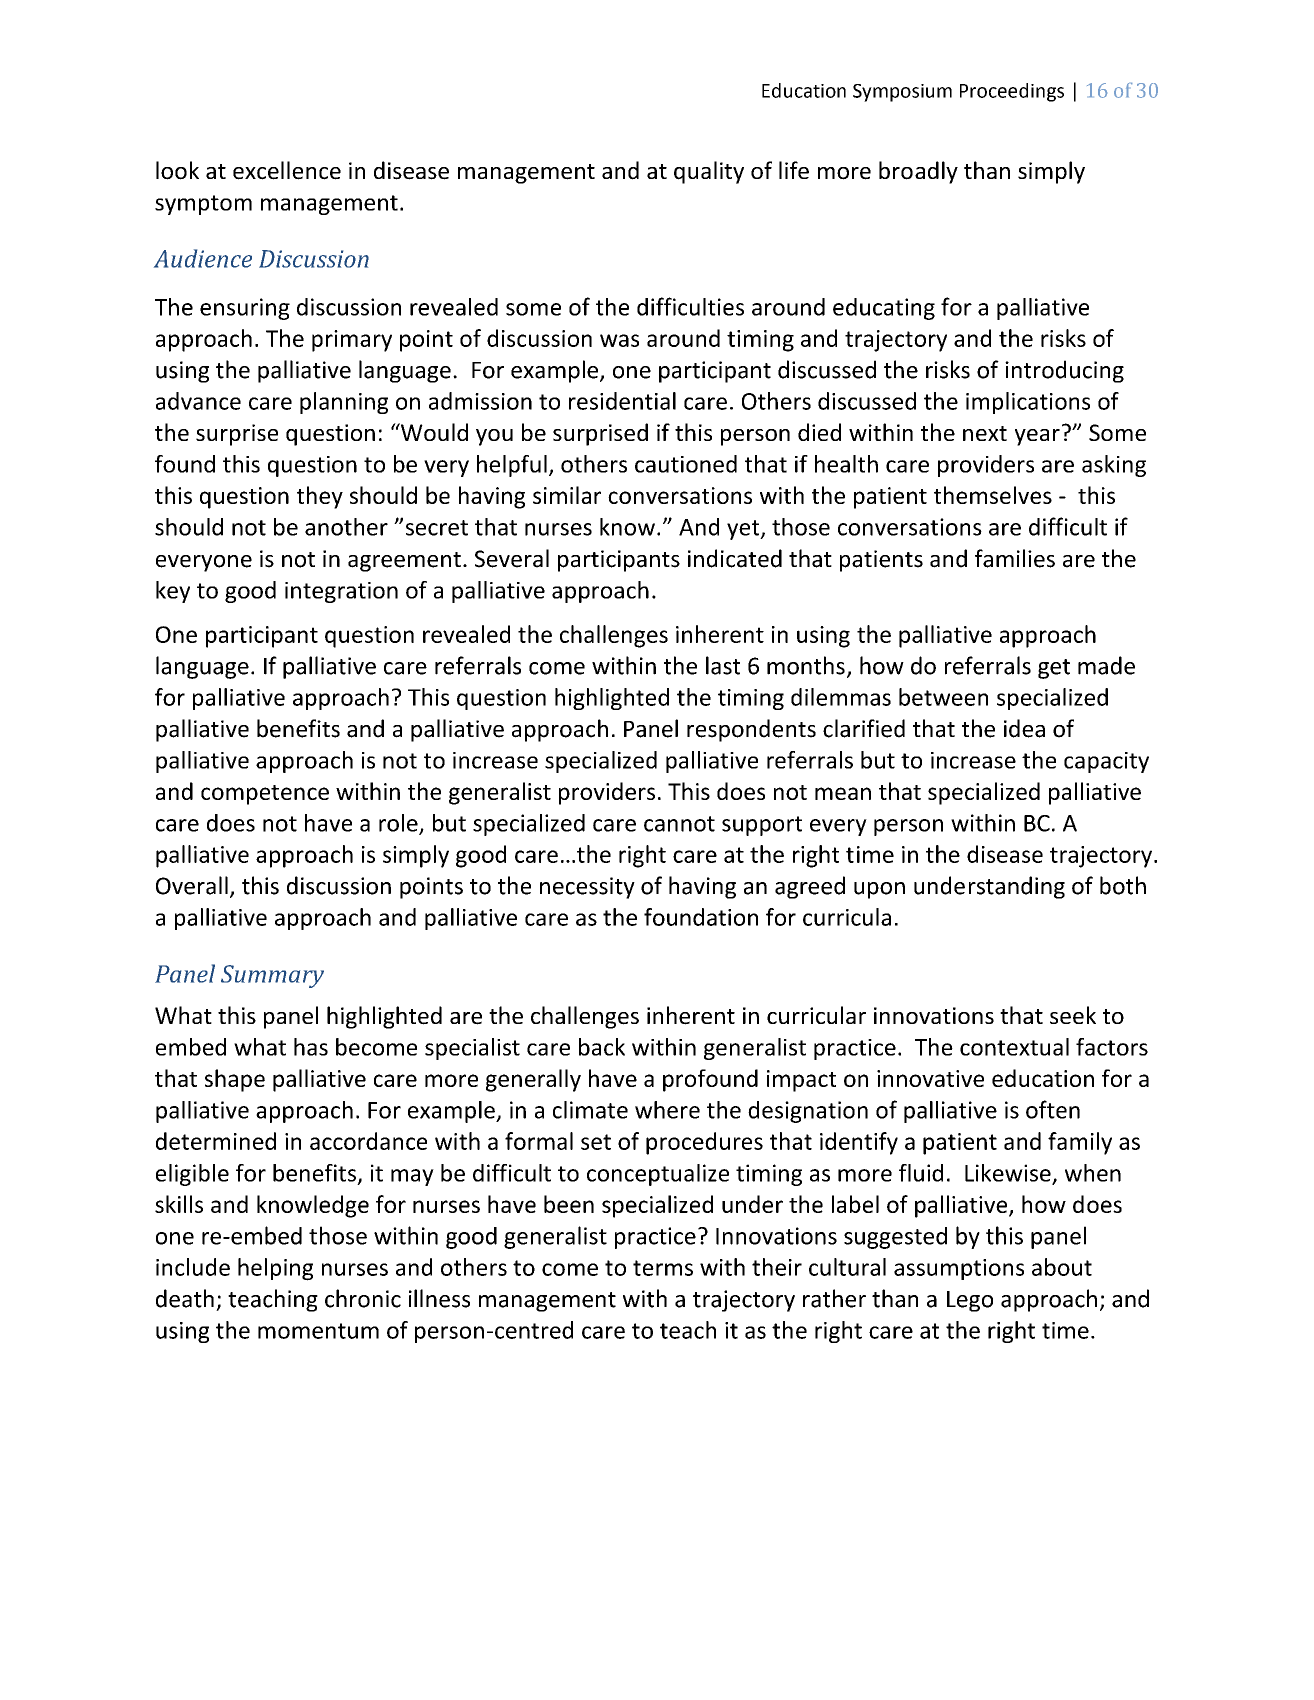 The width and height of the document is (1314, 1700). I want to click on Proceedings, so click(1012, 92).
